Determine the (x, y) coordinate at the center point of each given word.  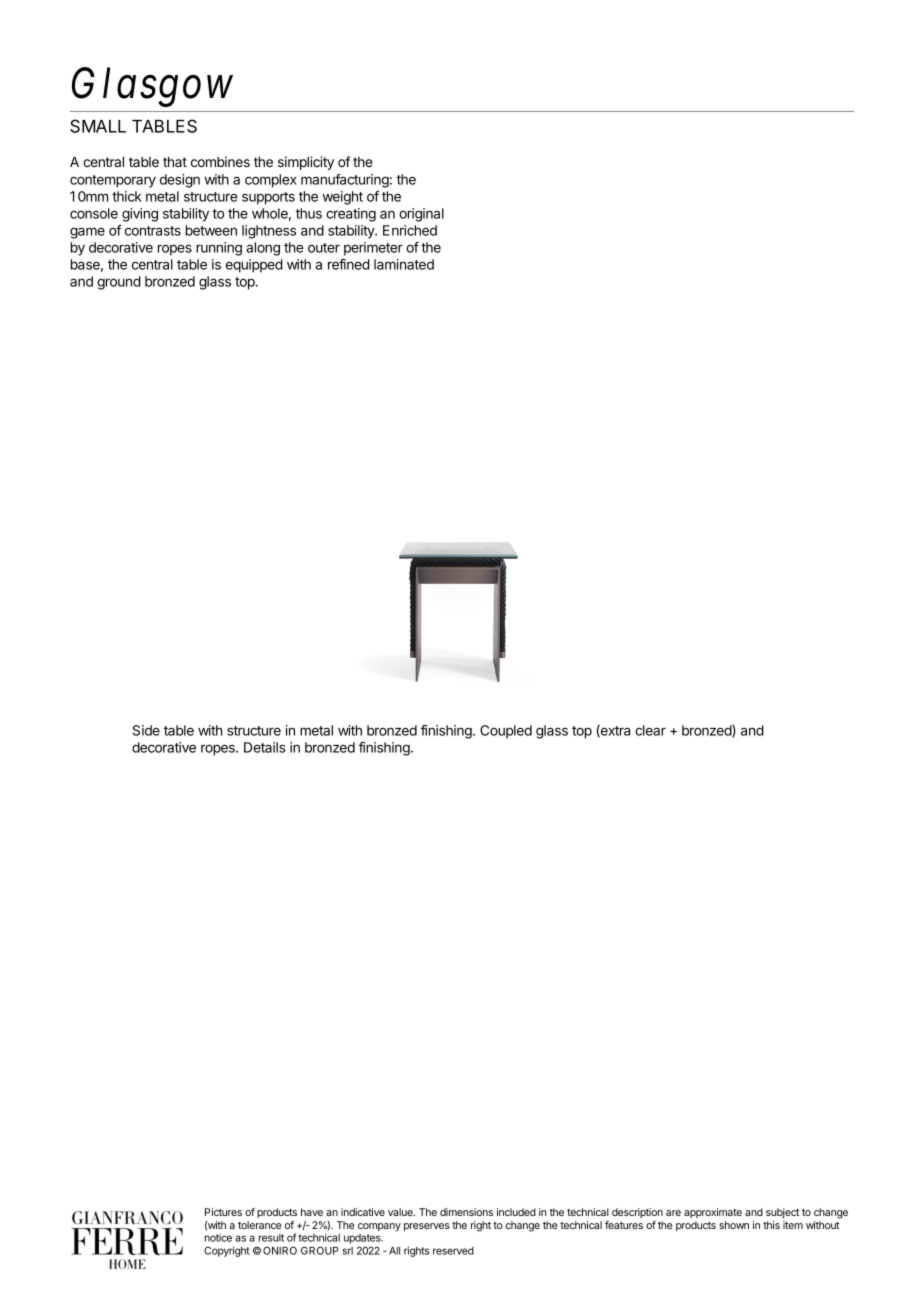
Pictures (223, 1212)
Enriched (410, 230)
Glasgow (152, 87)
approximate (713, 1213)
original (421, 215)
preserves (427, 1227)
